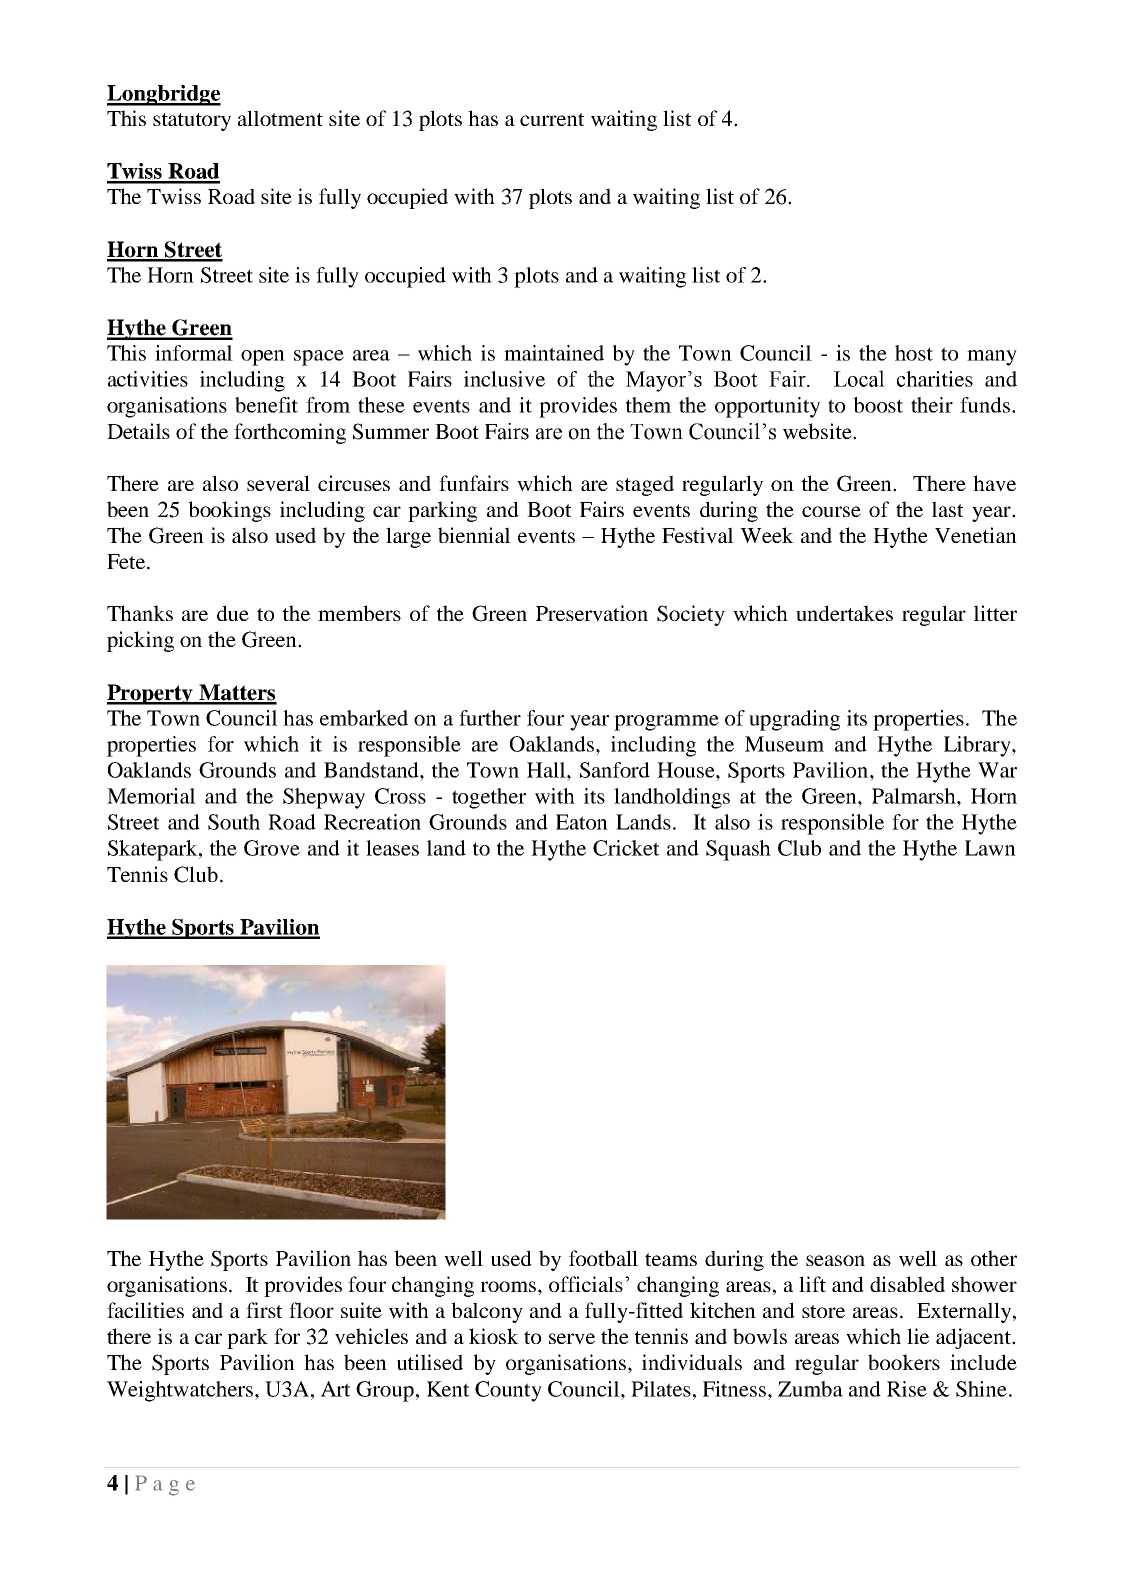 This screenshot has height=1590, width=1124. Describe the element at coordinates (234, 822) in the screenshot. I see `South` at that location.
